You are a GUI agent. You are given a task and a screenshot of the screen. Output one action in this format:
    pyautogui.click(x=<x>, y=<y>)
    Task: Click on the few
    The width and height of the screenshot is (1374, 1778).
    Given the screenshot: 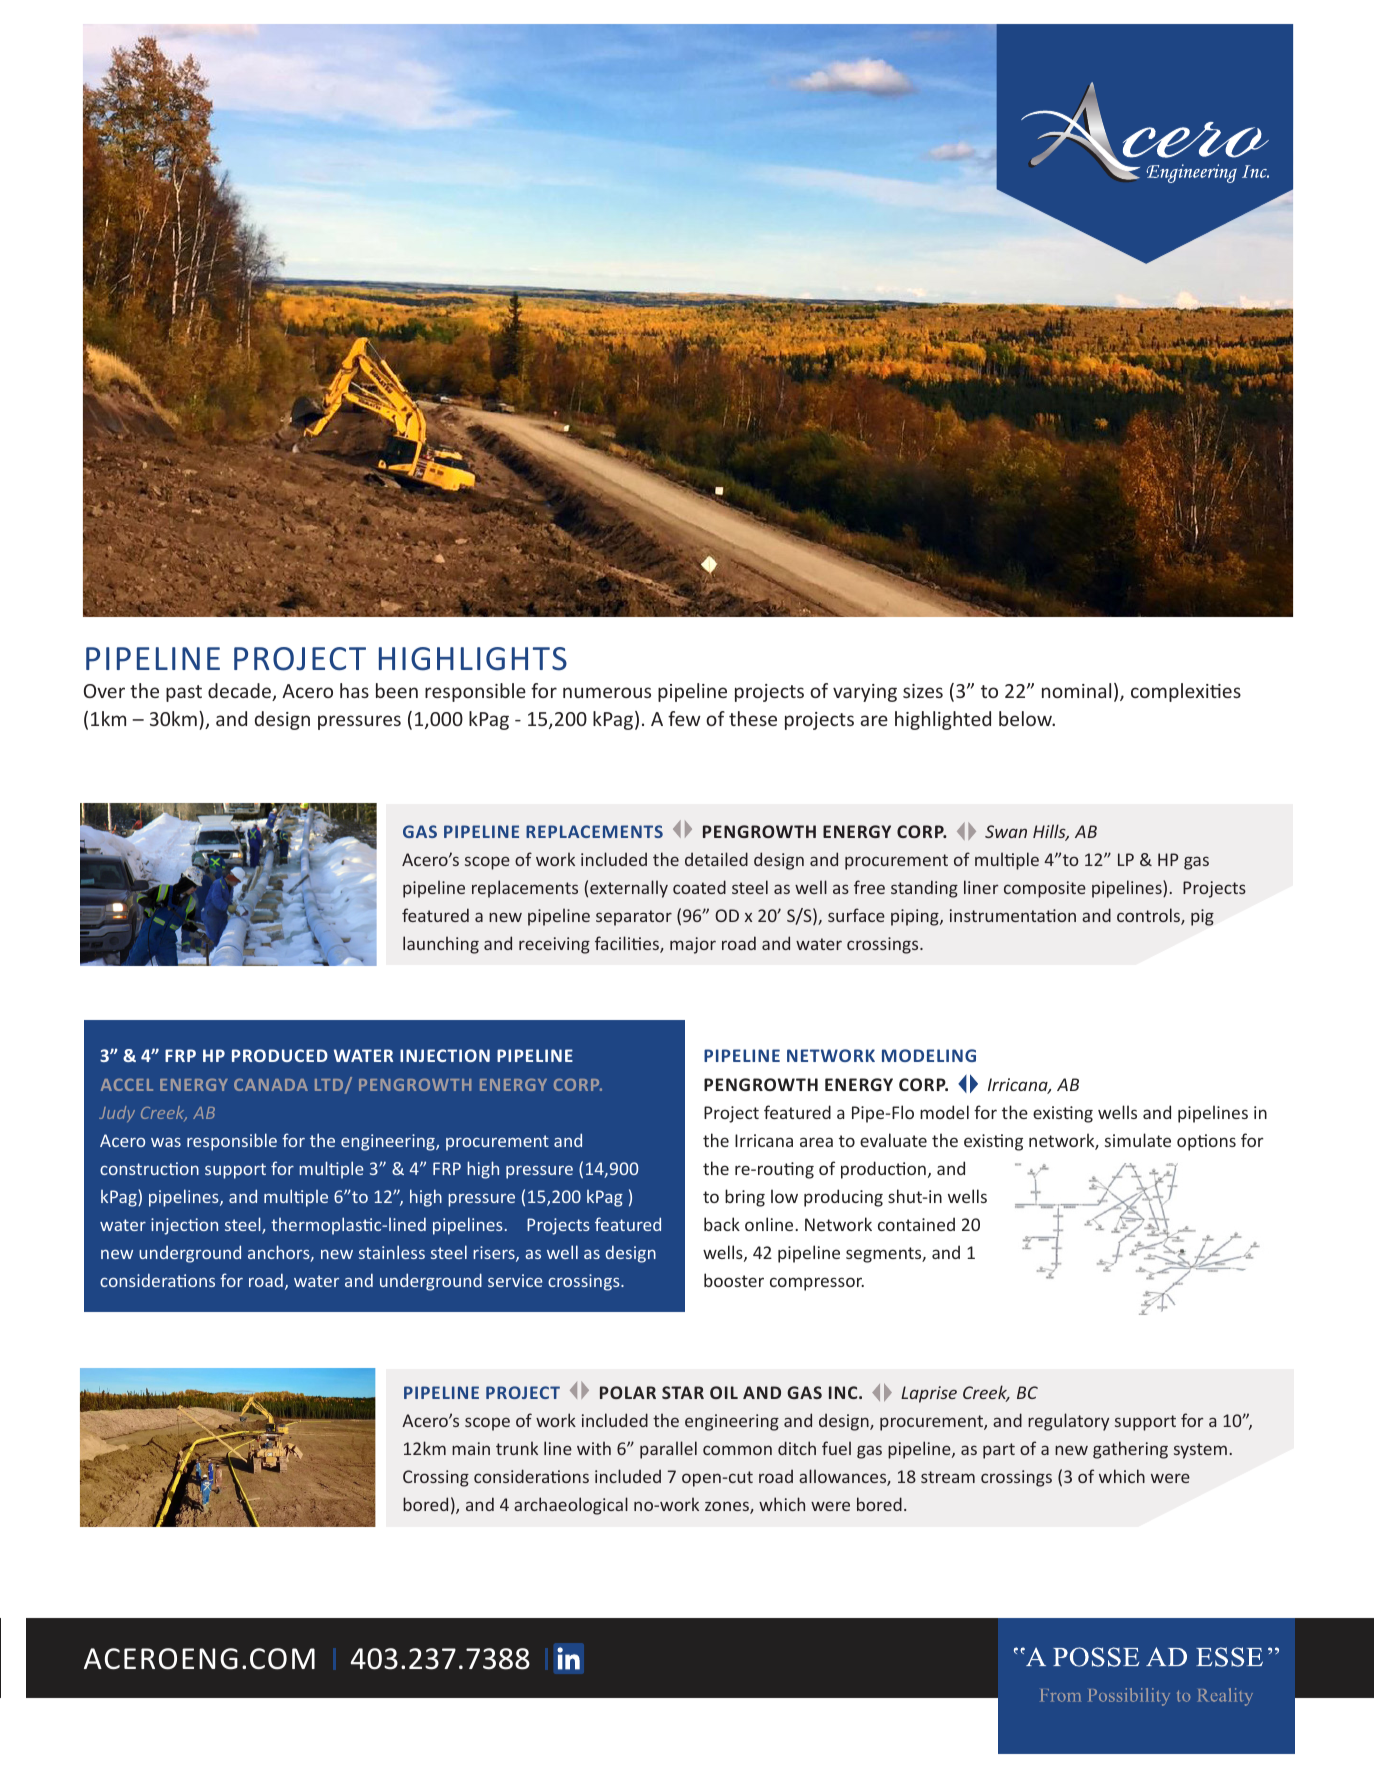 What is the action you would take?
    pyautogui.click(x=684, y=718)
